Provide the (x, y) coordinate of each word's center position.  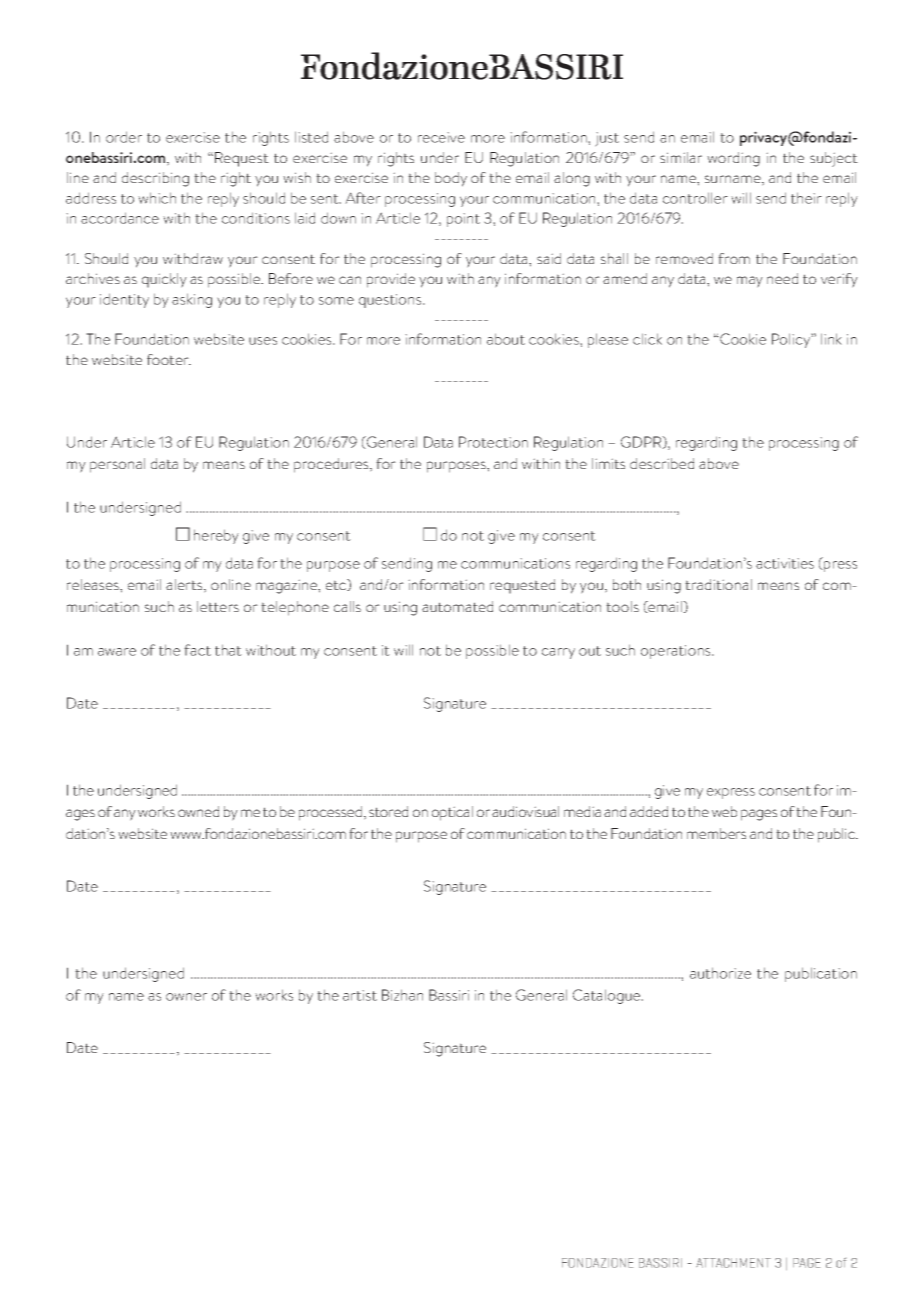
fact (197, 650)
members (716, 833)
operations (677, 652)
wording (733, 159)
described (662, 463)
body (451, 179)
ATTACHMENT (733, 1263)
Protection (493, 442)
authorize (720, 973)
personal (117, 465)
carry (558, 653)
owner (186, 997)
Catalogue (608, 996)
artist (360, 995)
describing (155, 179)
